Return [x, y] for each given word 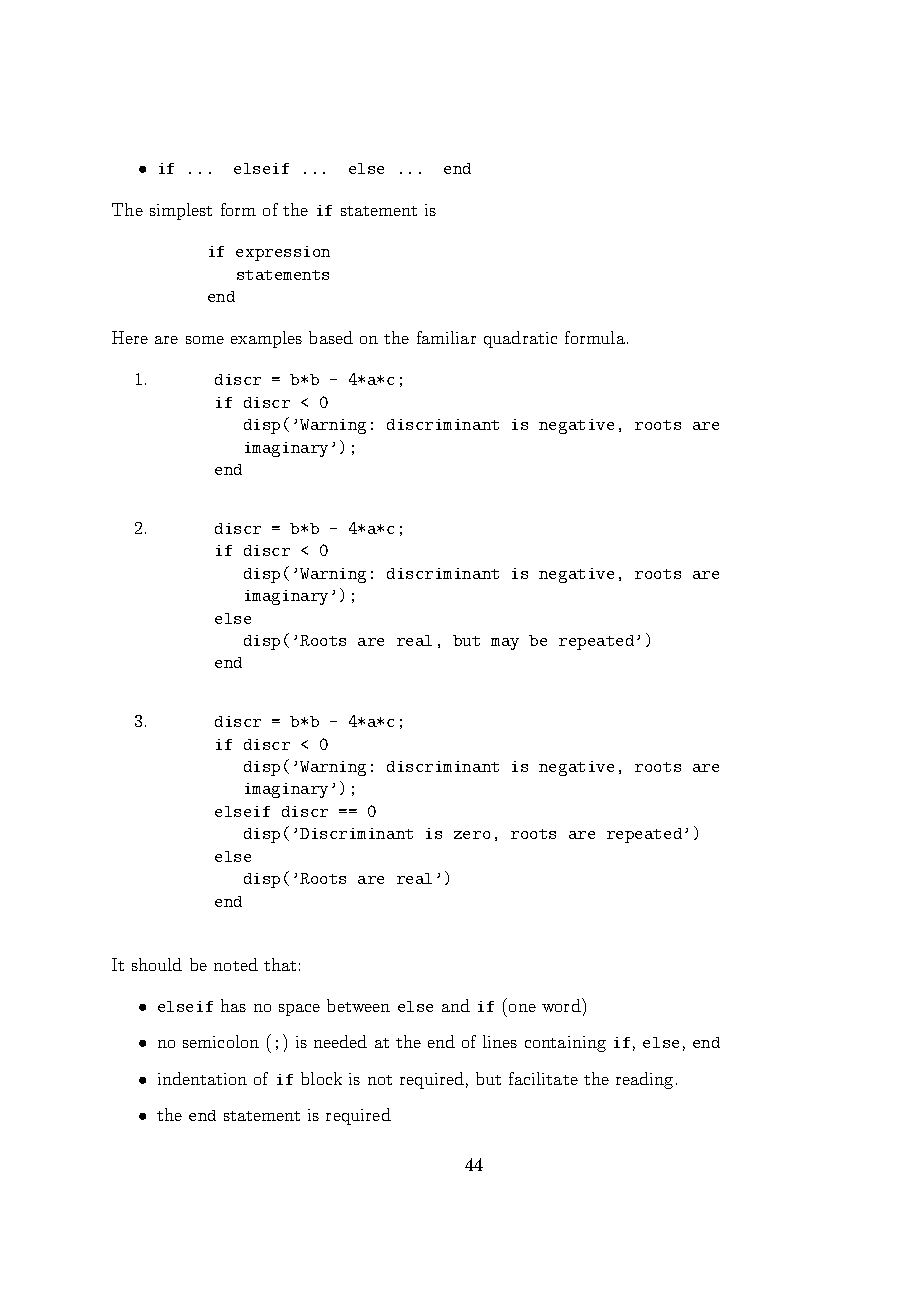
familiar [446, 337]
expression [283, 253]
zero [472, 835]
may [505, 644]
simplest [181, 211]
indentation [202, 1078]
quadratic [520, 339]
